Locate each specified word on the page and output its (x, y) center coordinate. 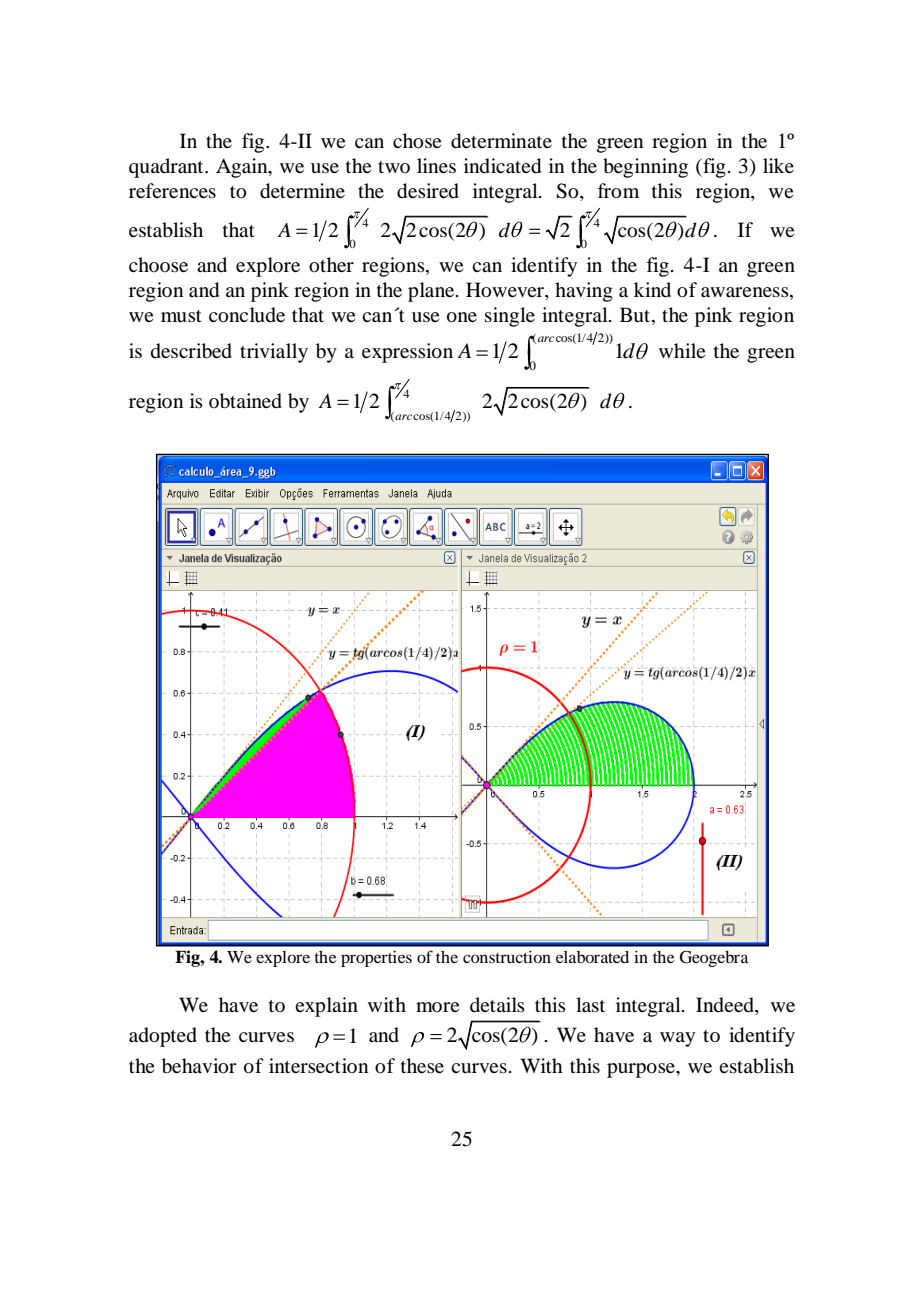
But (636, 315)
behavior (199, 1066)
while (682, 350)
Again (243, 168)
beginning (645, 168)
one (462, 317)
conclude (247, 315)
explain (326, 1007)
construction (507, 956)
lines (436, 165)
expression (407, 353)
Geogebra (714, 958)
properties (376, 958)
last (590, 1004)
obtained (245, 401)
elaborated (592, 957)
